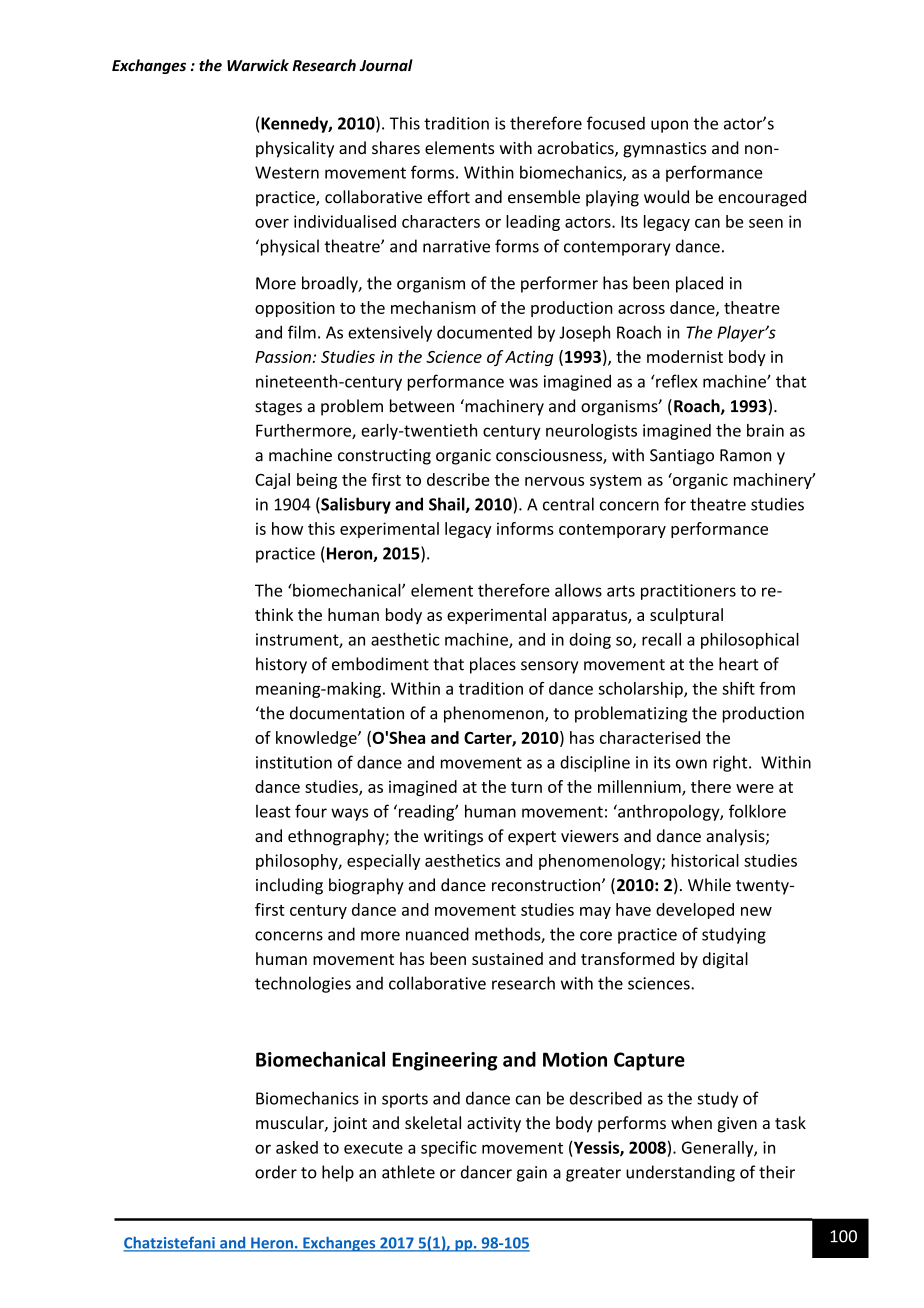 This screenshot has width=924, height=1308. I want to click on Warwick, so click(258, 65).
